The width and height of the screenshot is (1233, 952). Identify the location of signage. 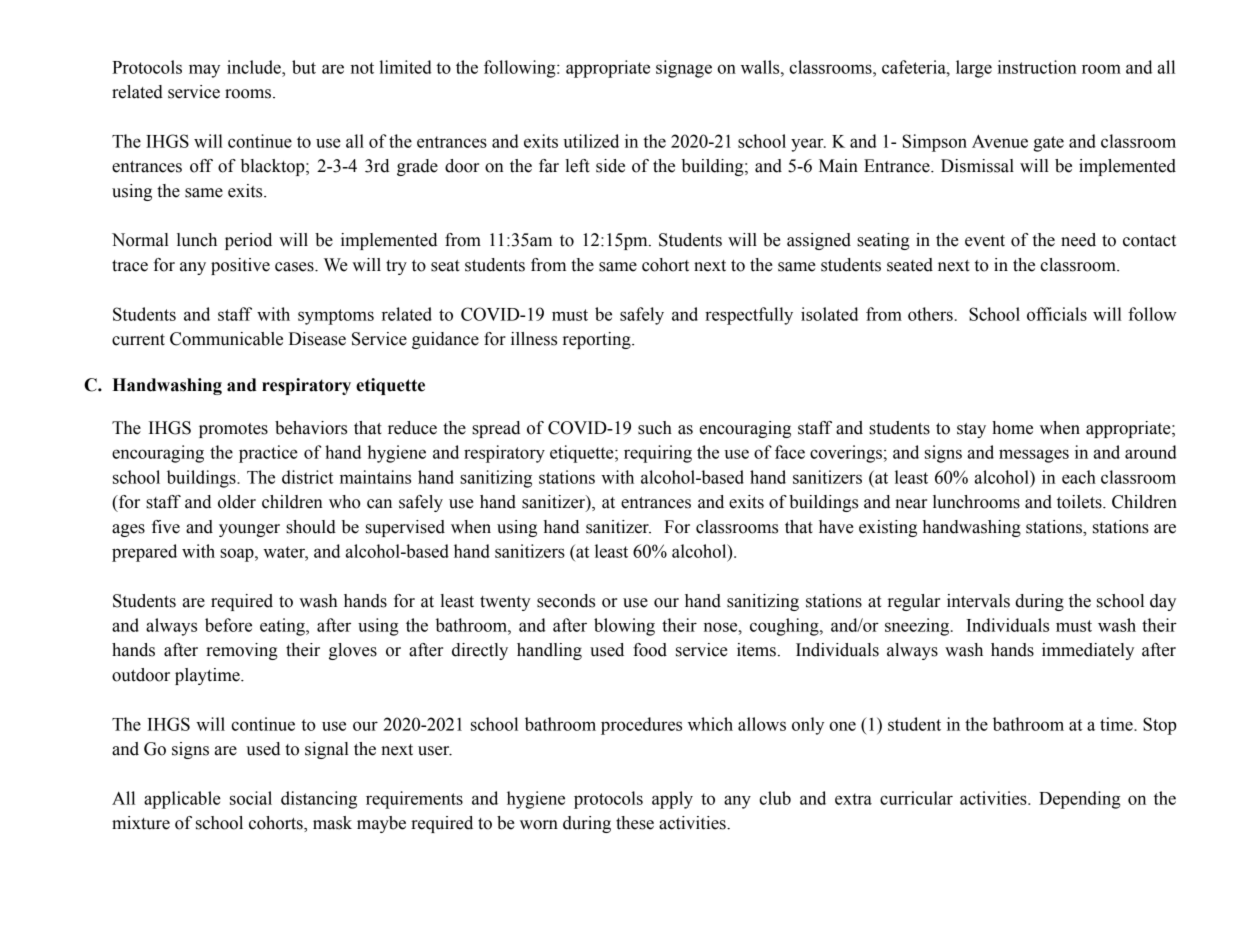
(684, 69).
